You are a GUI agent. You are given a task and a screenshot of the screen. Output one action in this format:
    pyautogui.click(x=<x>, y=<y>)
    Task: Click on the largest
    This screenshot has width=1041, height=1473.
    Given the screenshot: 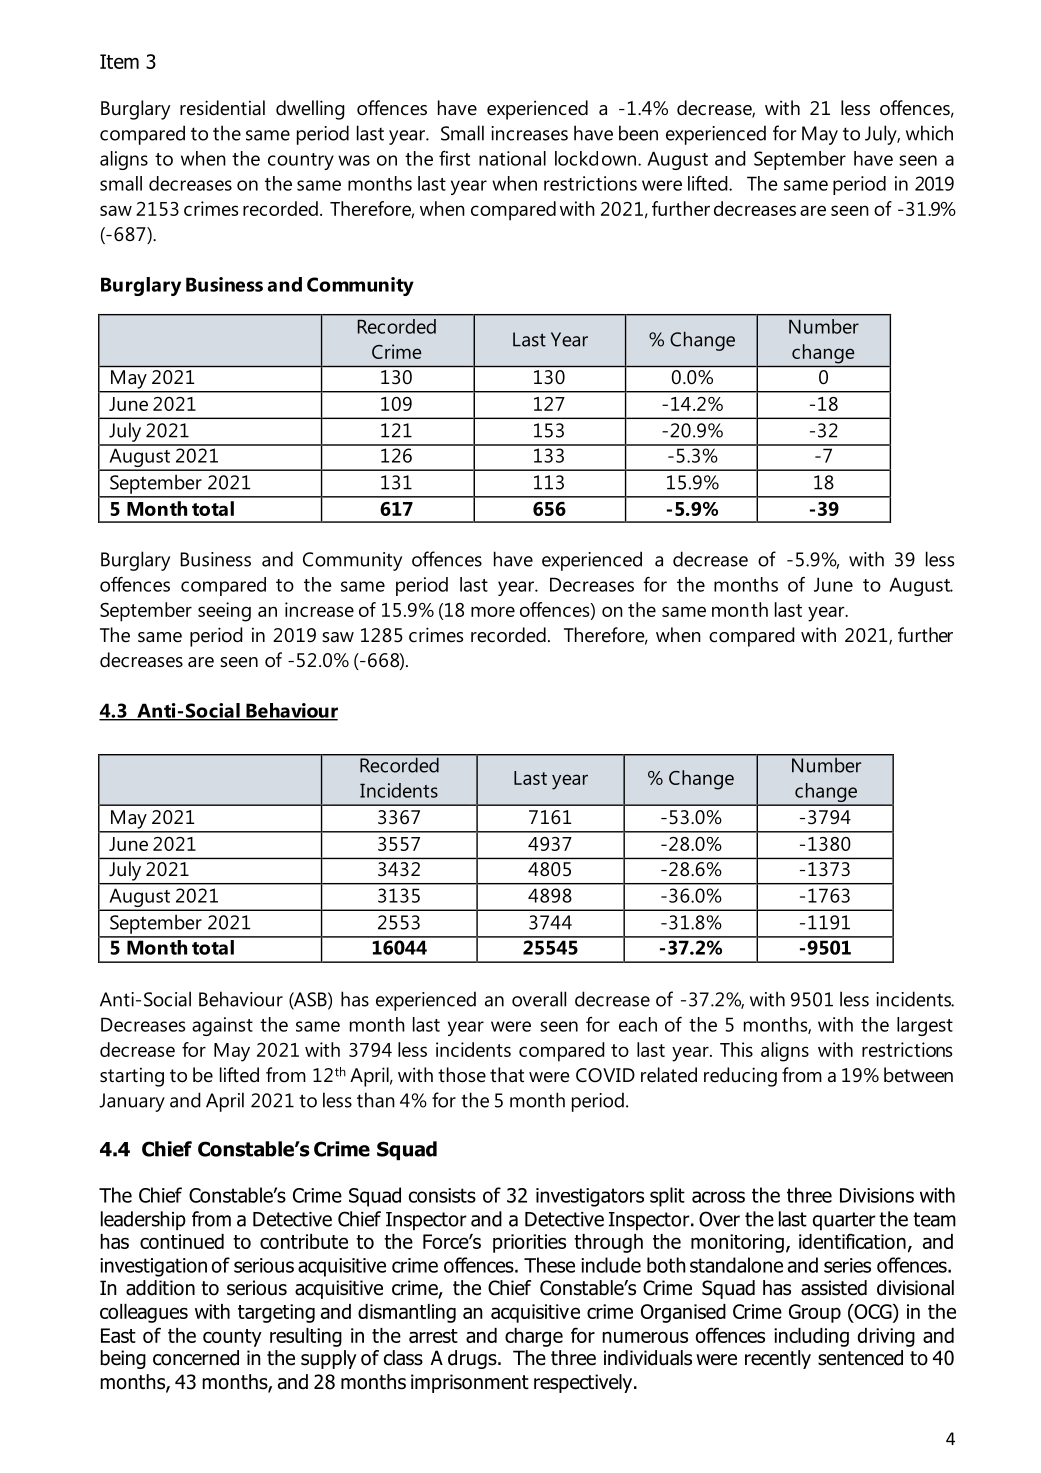 What is the action you would take?
    pyautogui.click(x=925, y=1026)
